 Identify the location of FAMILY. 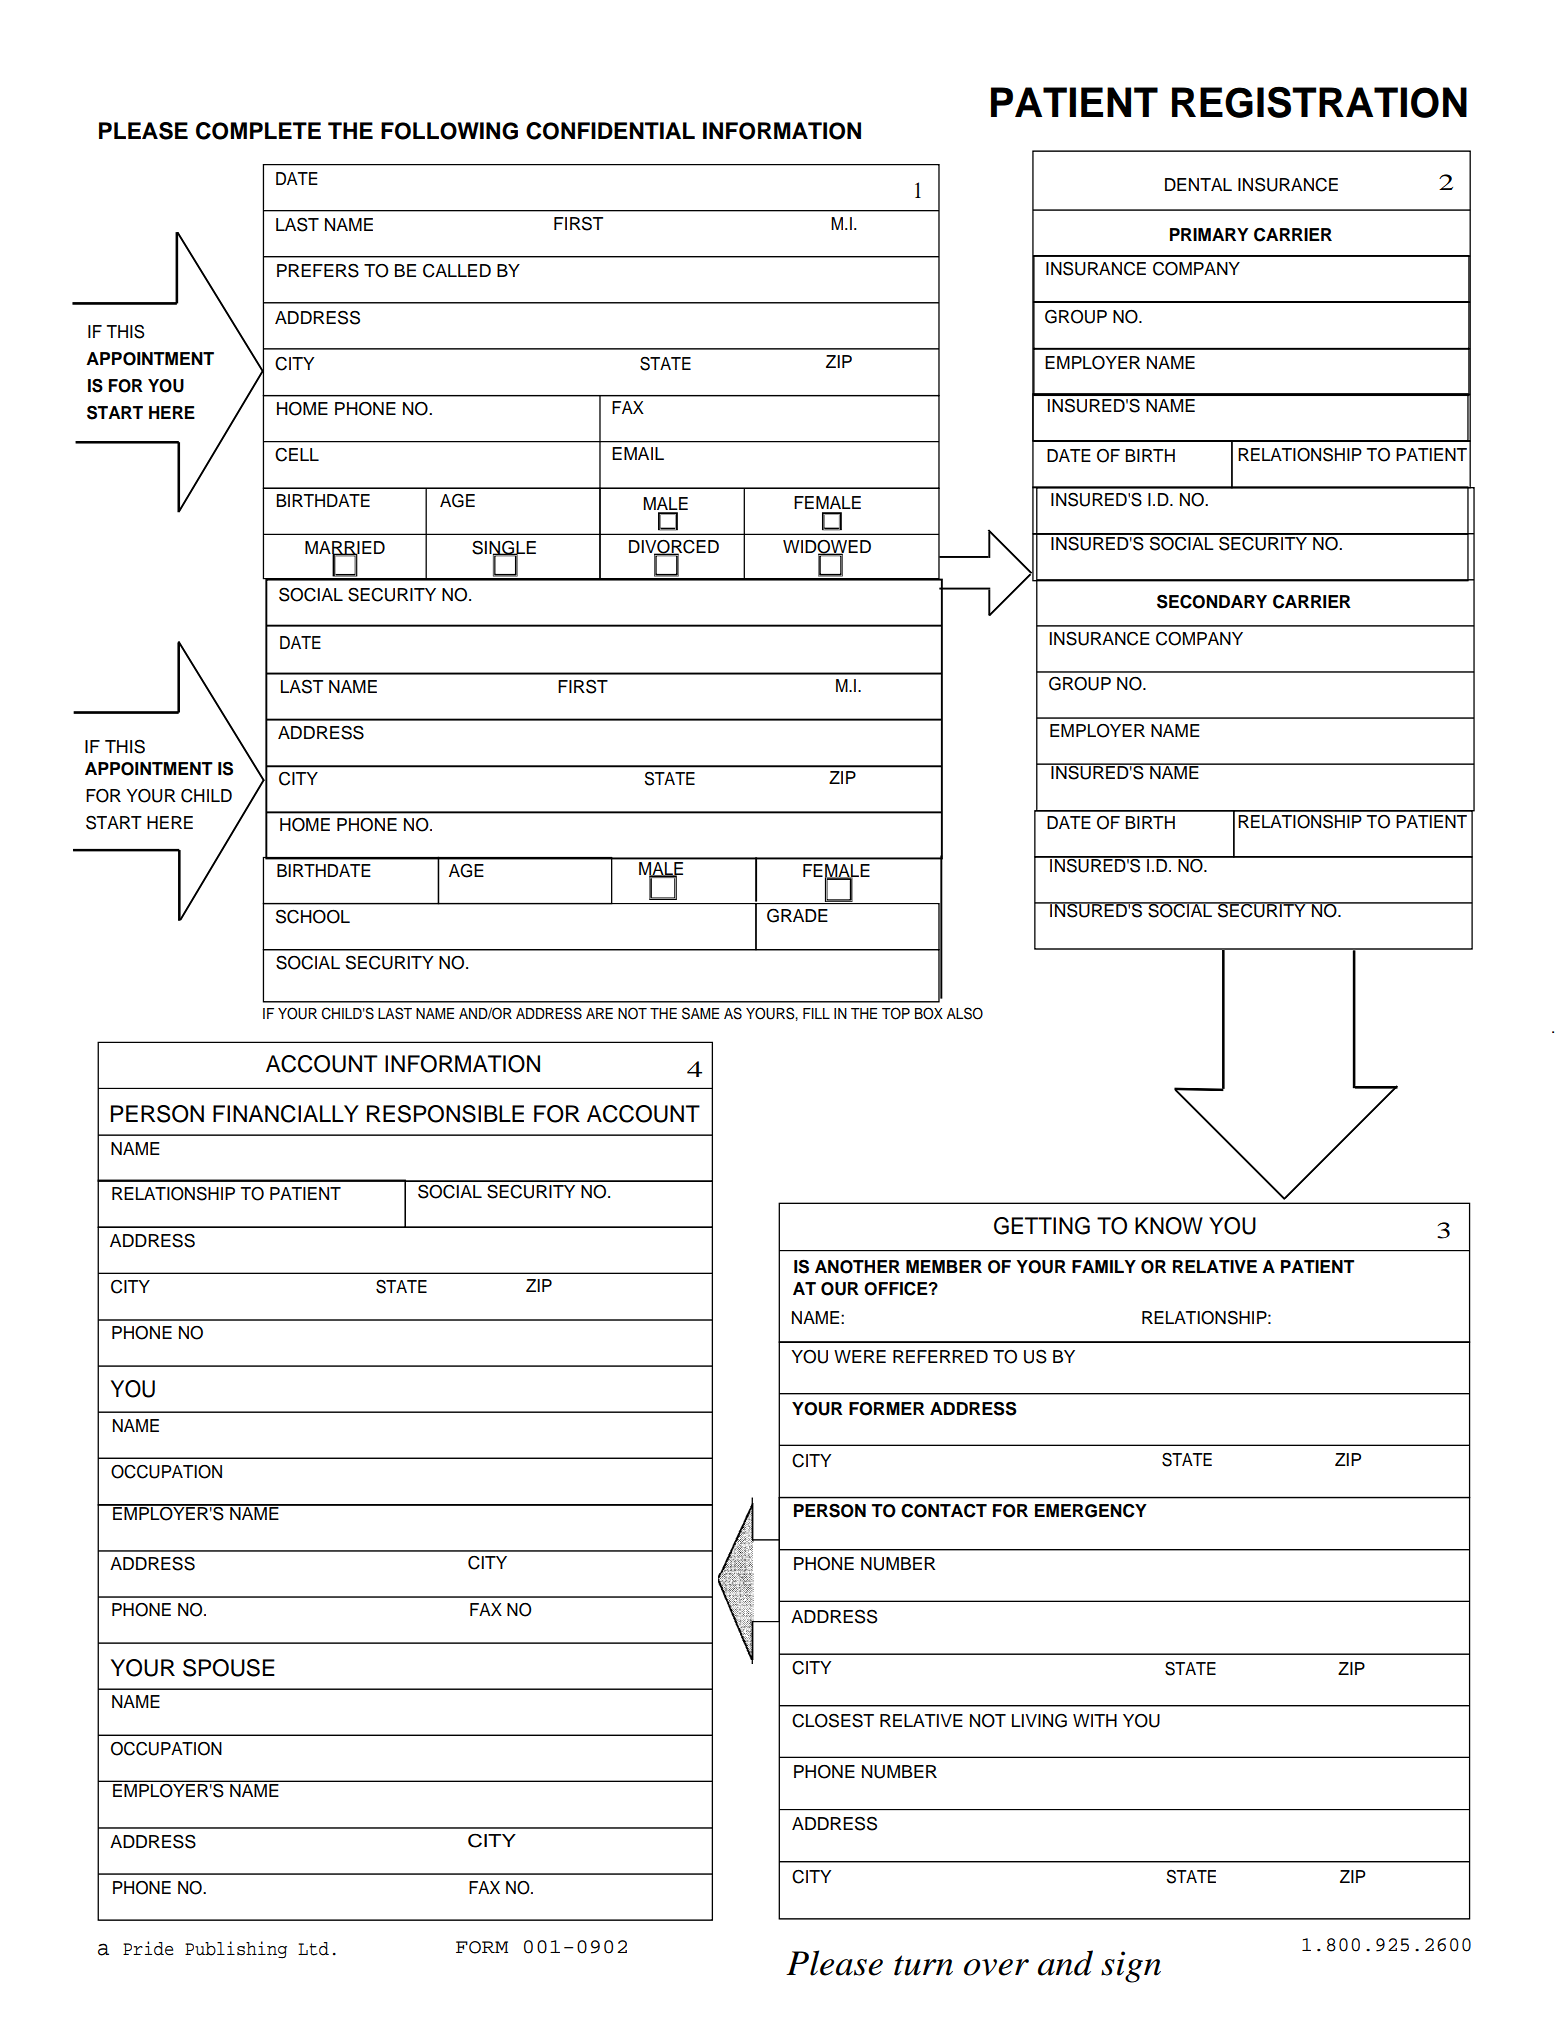
(1104, 1266).
